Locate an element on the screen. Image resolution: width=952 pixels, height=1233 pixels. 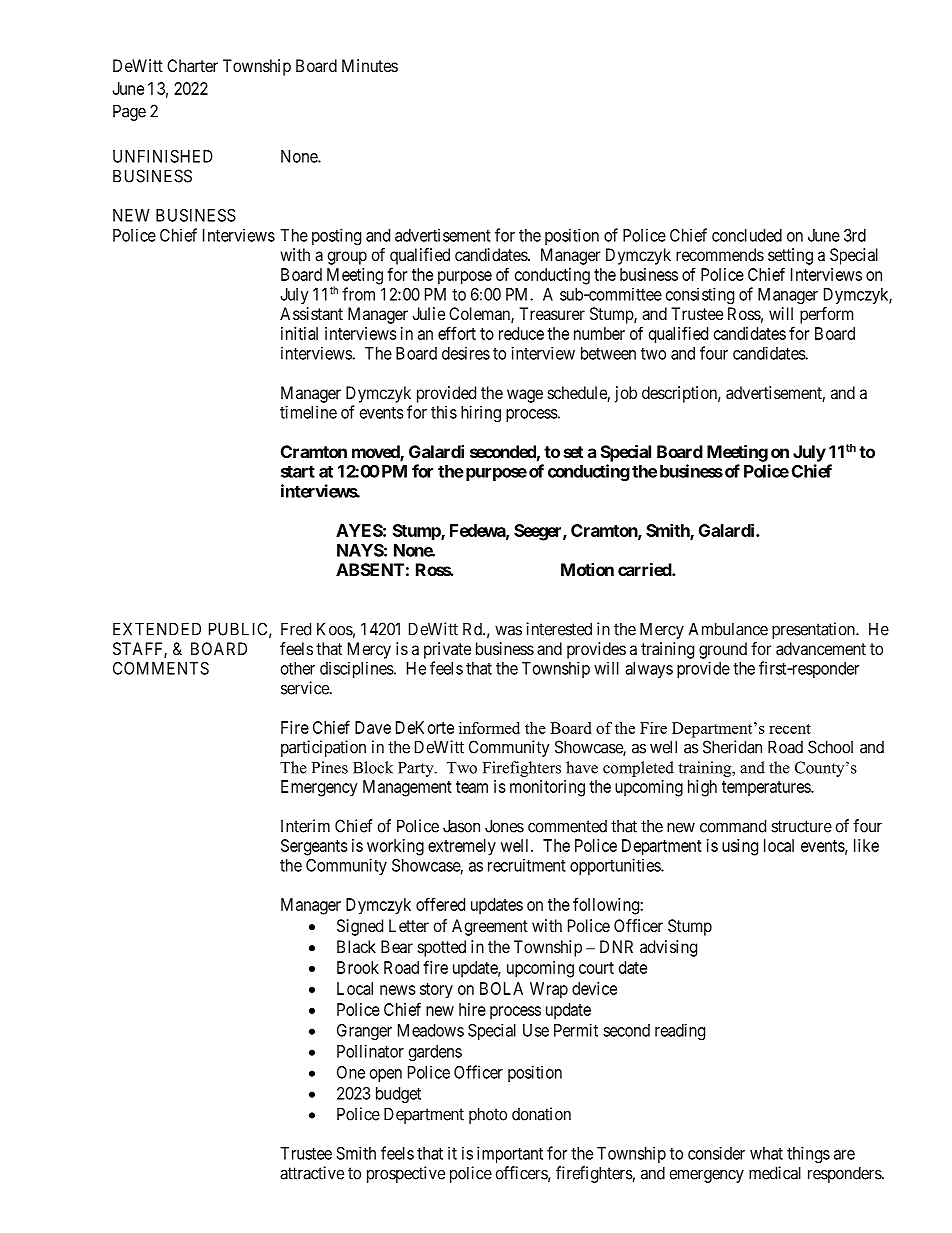
start is located at coordinates (298, 472).
